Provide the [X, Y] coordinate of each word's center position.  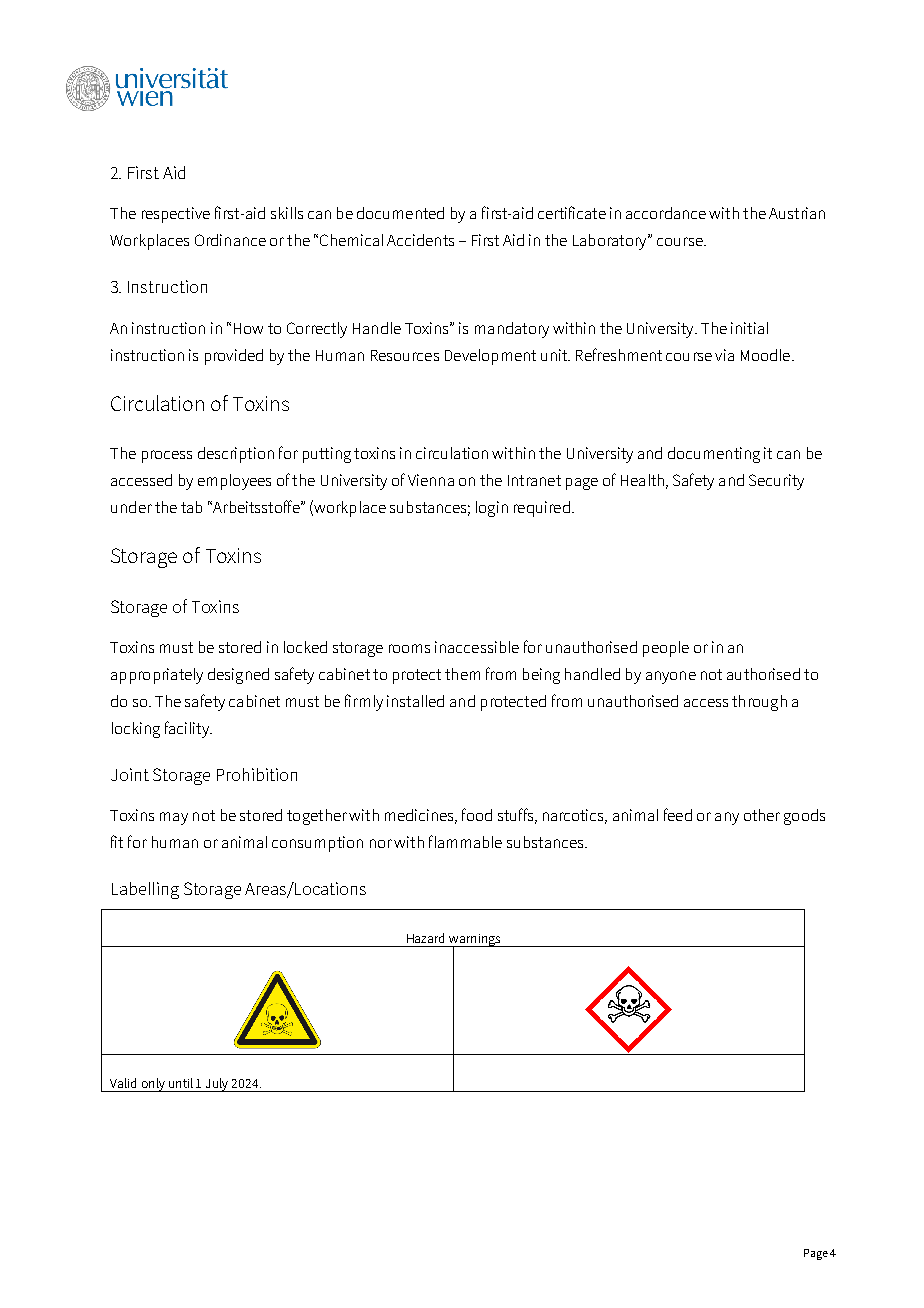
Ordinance [230, 240]
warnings [475, 941]
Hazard [425, 938]
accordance [666, 213]
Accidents [420, 240]
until [181, 1083]
